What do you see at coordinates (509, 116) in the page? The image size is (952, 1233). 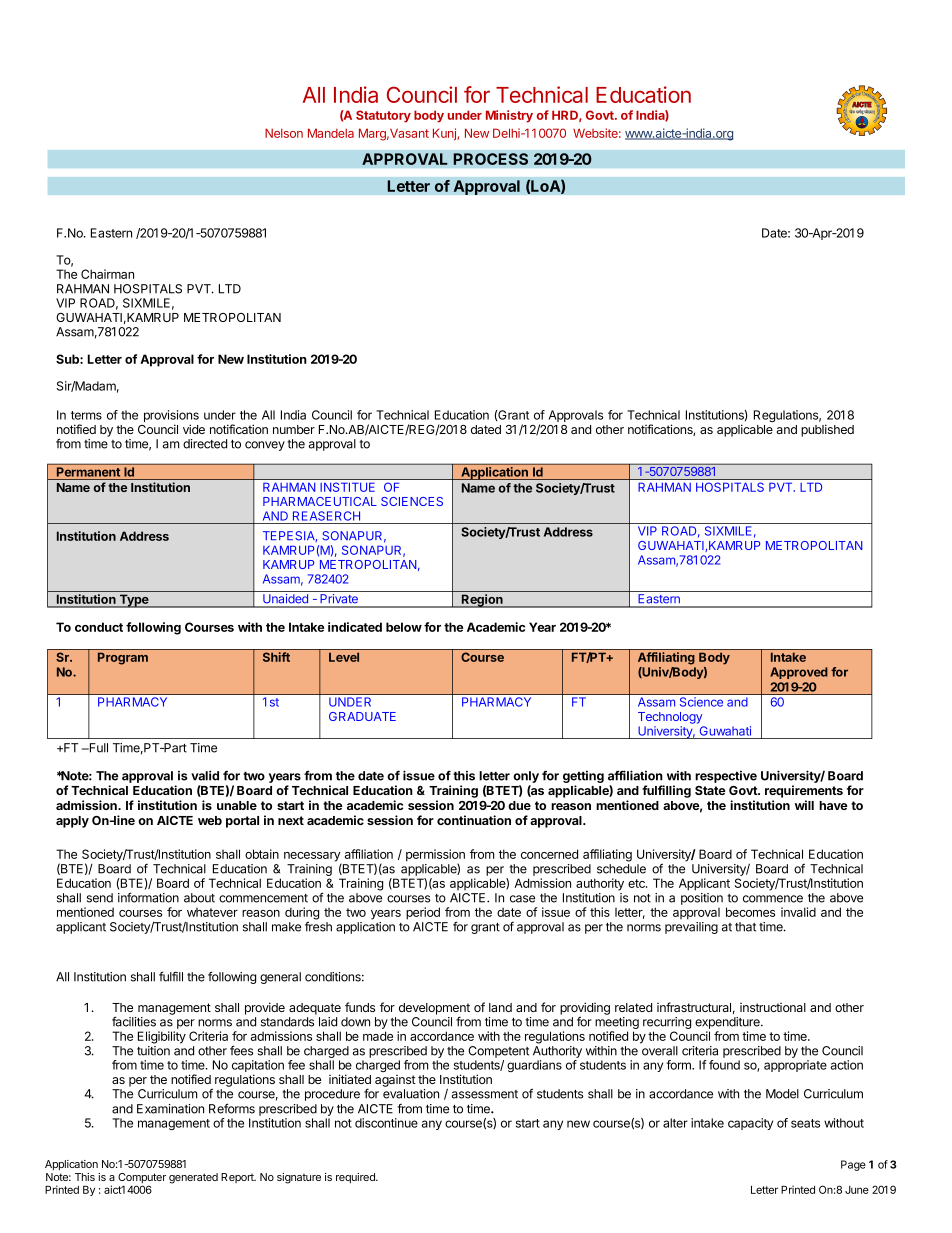 I see `Ministry` at bounding box center [509, 116].
